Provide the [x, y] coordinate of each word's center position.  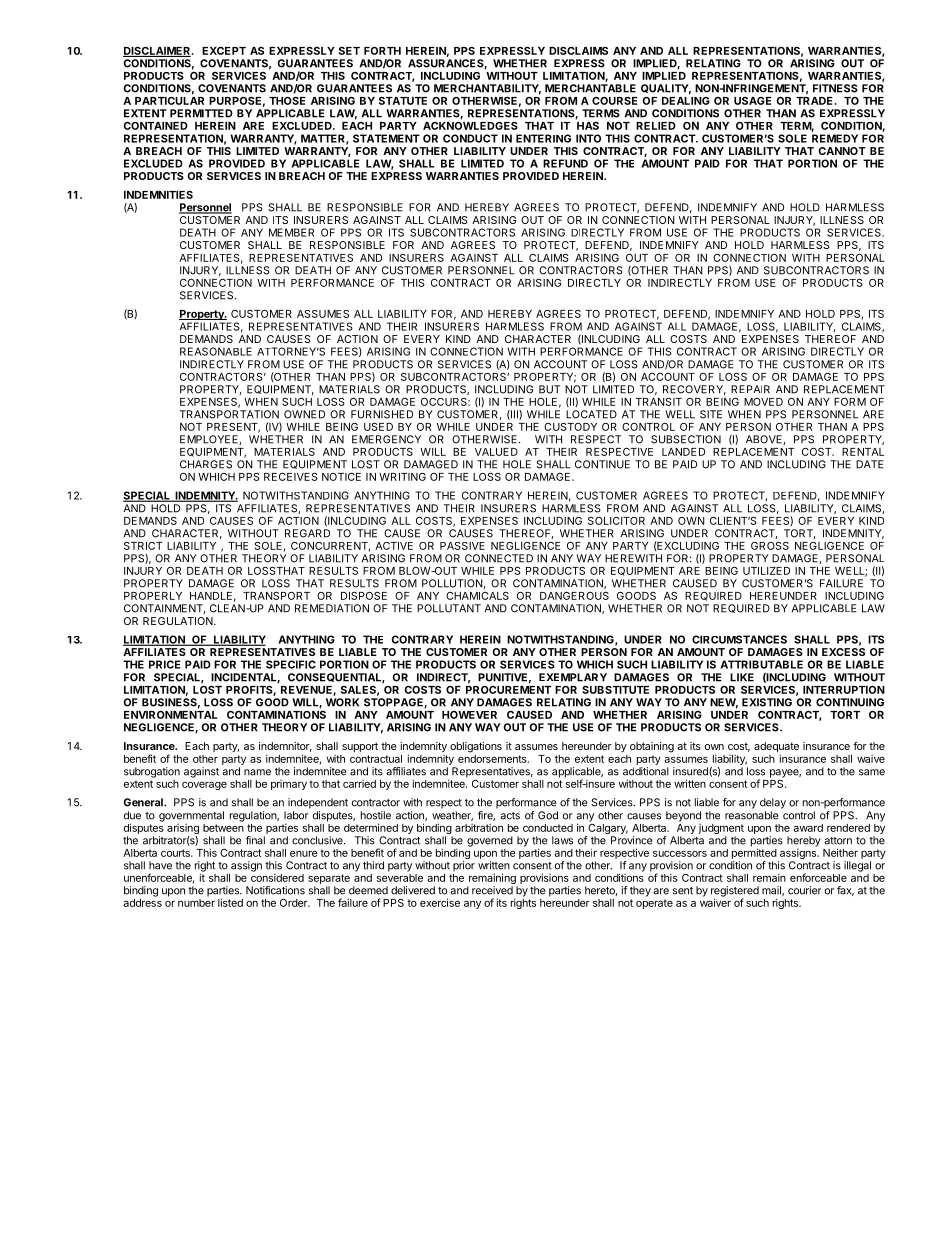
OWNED [304, 414]
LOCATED [591, 414]
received [492, 890]
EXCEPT [224, 51]
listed [230, 902]
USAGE [753, 101]
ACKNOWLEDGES [470, 124]
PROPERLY [153, 596]
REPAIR [750, 389]
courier [804, 890]
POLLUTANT [449, 608]
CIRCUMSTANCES [739, 639]
